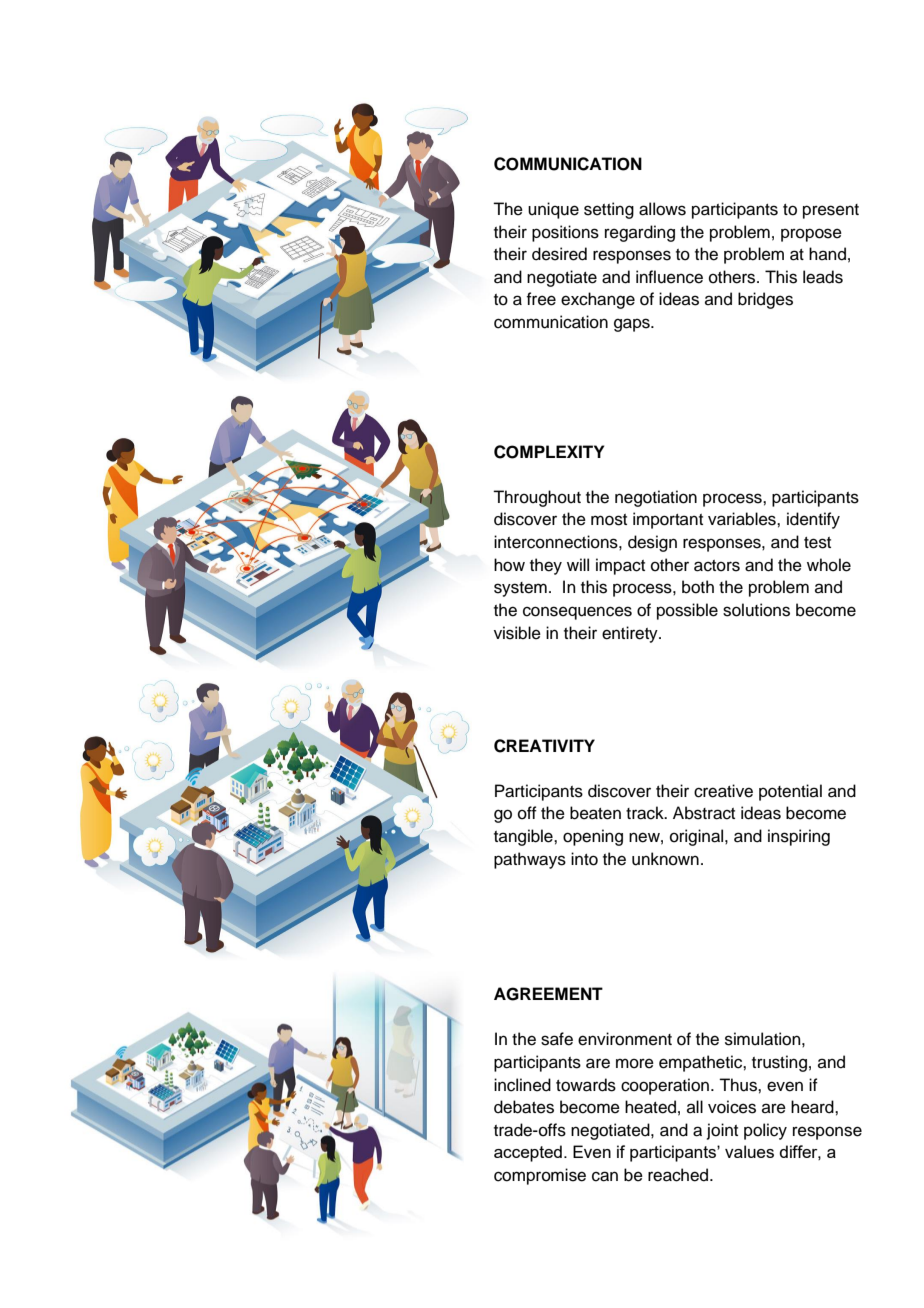 The image size is (924, 1308). Describe the element at coordinates (811, 235) in the document. I see `propose` at that location.
